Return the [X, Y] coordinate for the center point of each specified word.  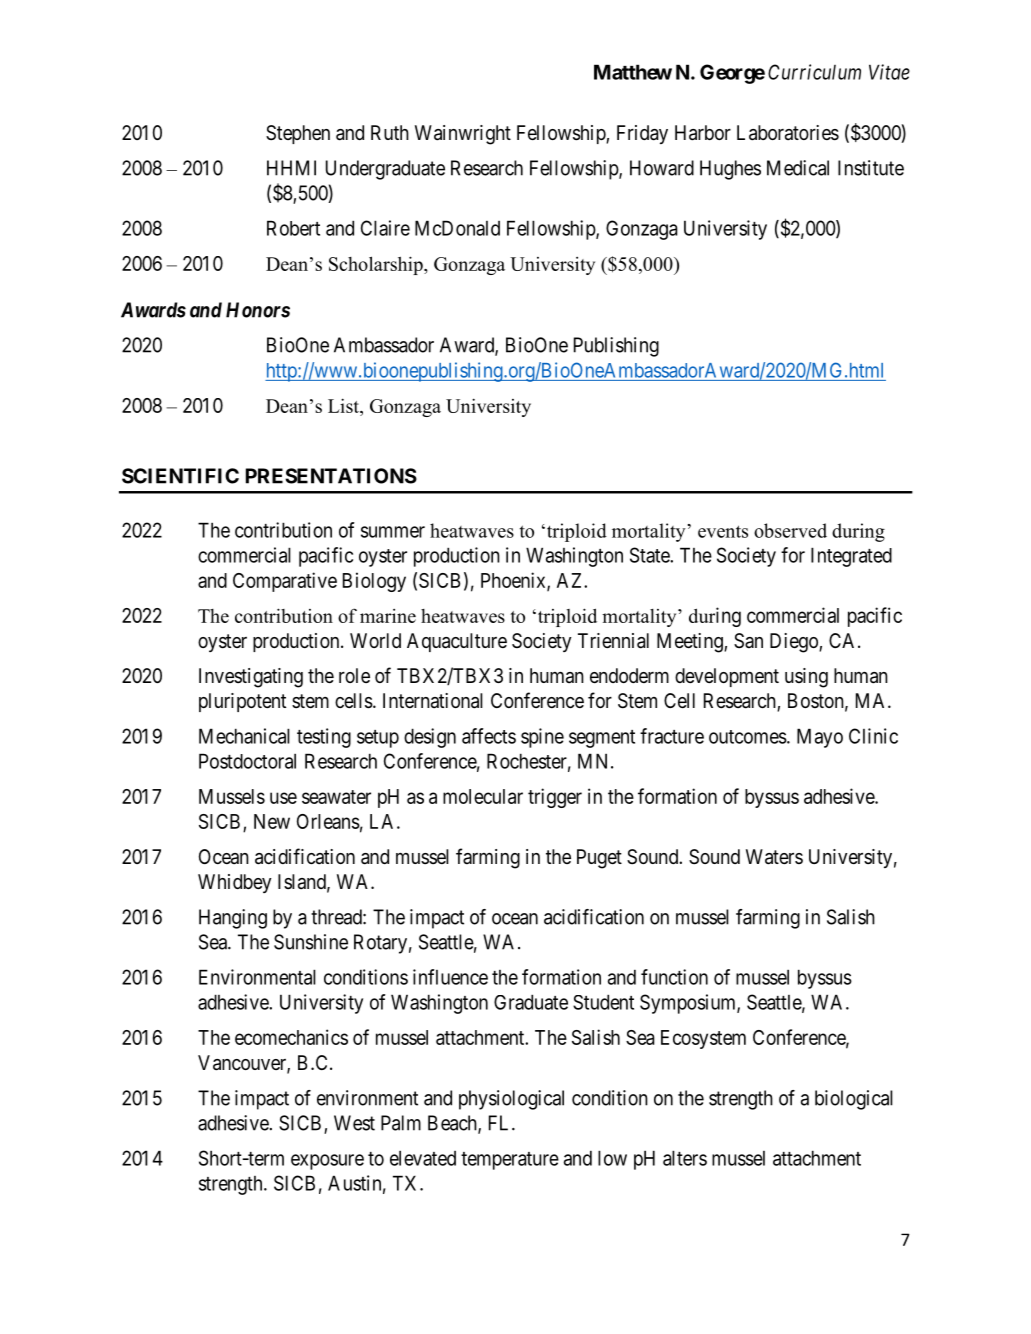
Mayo [820, 738]
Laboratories [788, 133]
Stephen [298, 134]
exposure [327, 1162]
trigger [555, 798]
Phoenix [514, 581]
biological [854, 1100]
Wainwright [463, 135]
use [283, 798]
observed [790, 530]
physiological [511, 1100]
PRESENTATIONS [331, 476]
